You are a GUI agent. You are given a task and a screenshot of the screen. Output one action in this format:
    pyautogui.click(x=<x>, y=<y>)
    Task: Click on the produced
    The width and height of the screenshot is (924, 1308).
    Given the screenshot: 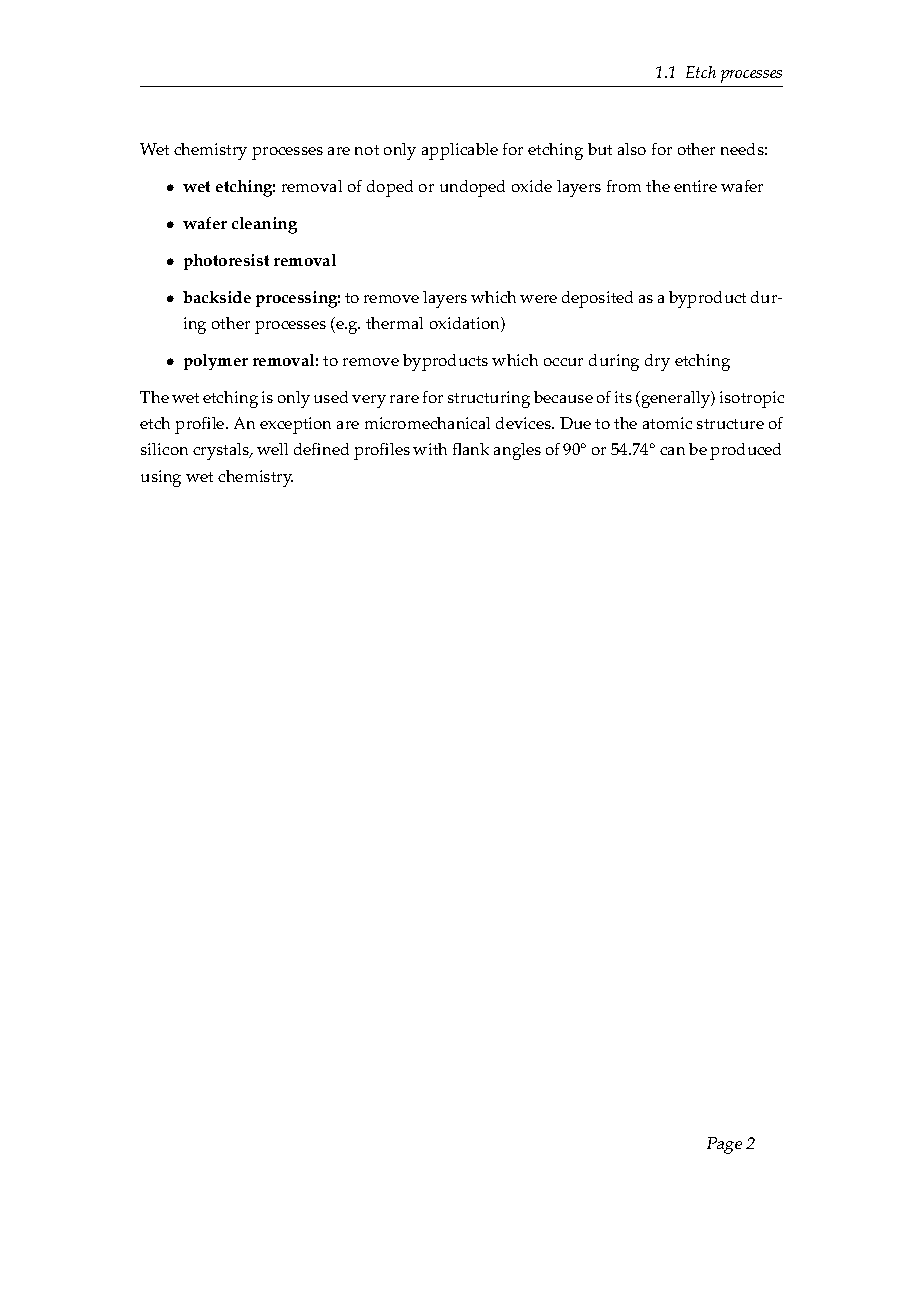 What is the action you would take?
    pyautogui.click(x=745, y=451)
